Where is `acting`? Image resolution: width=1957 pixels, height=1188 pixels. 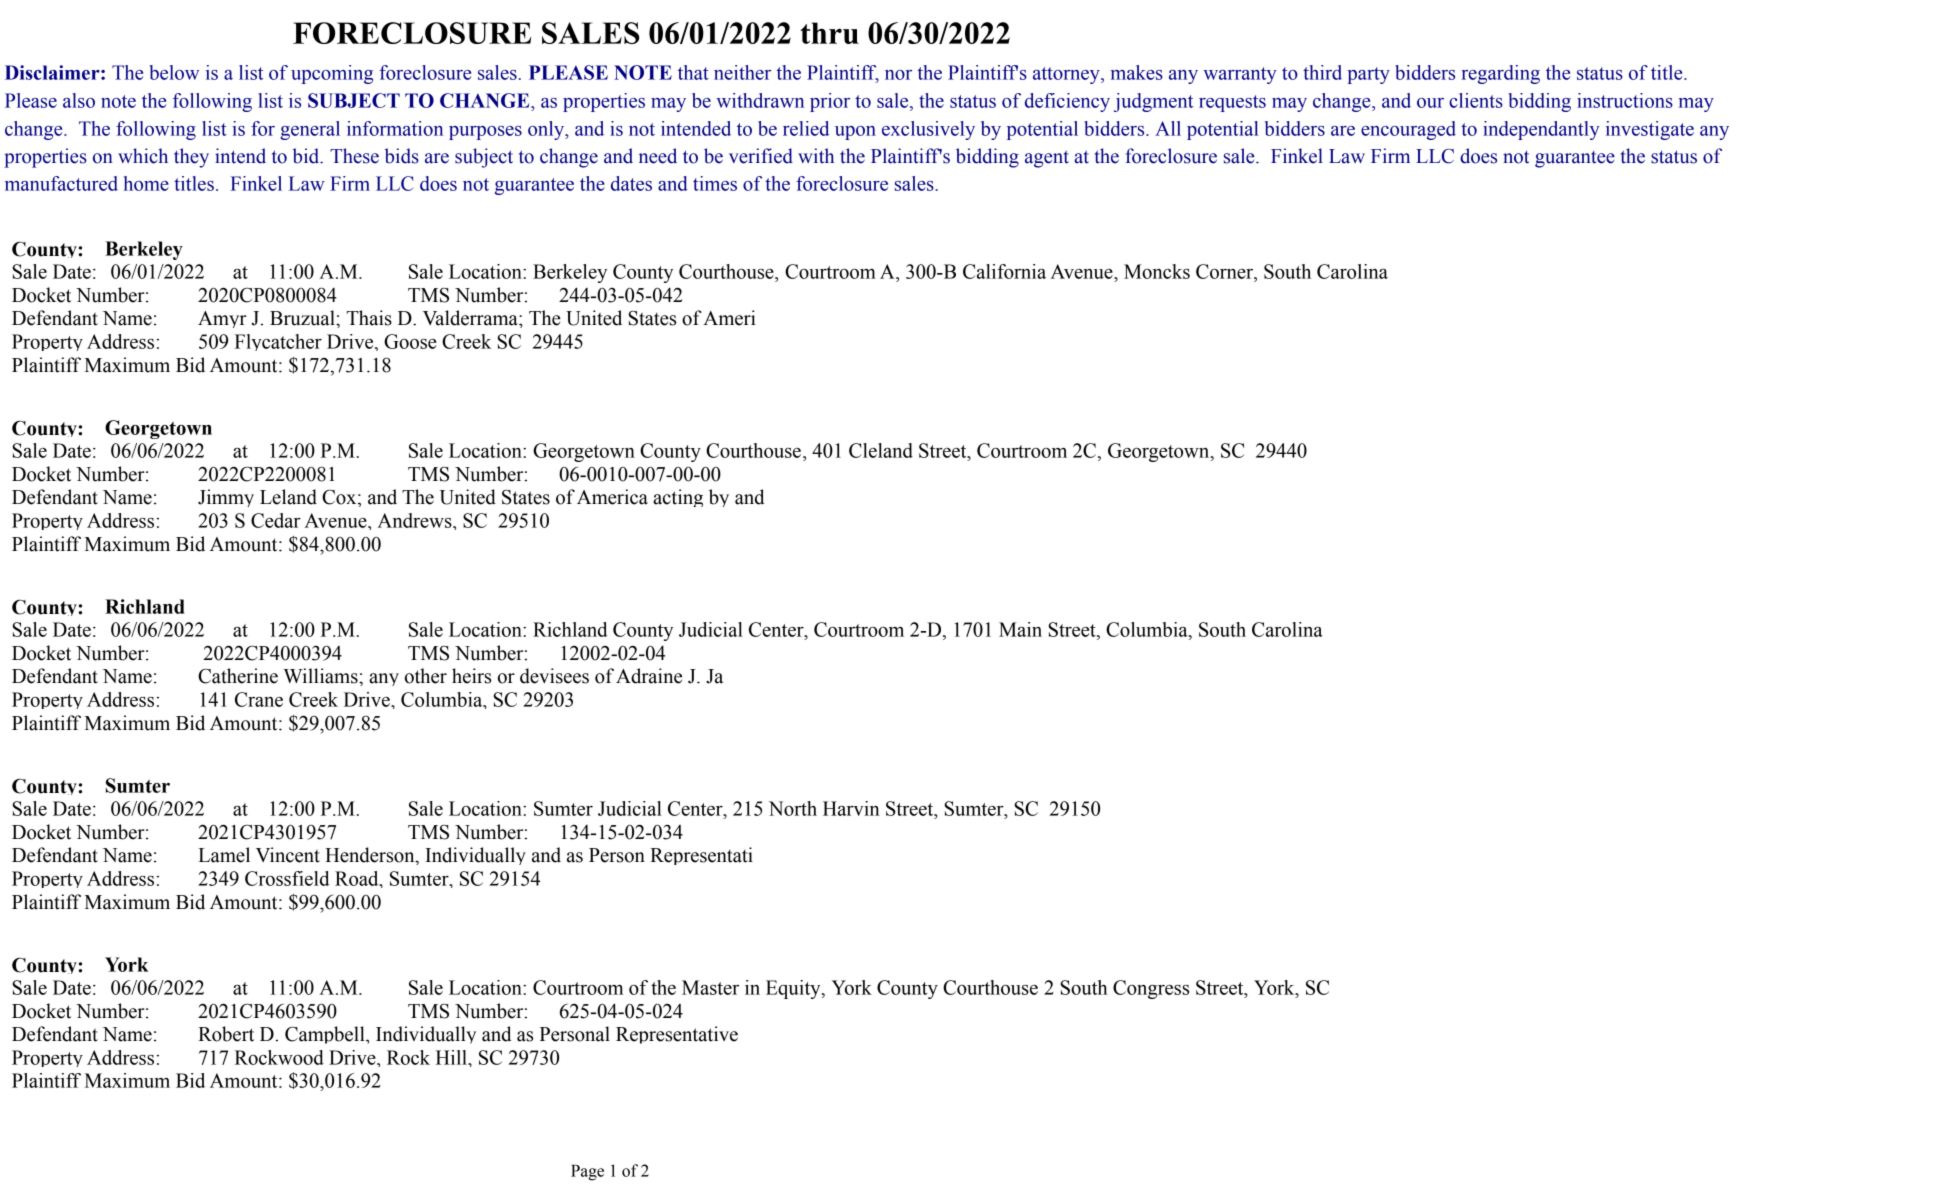 acting is located at coordinates (678, 498).
